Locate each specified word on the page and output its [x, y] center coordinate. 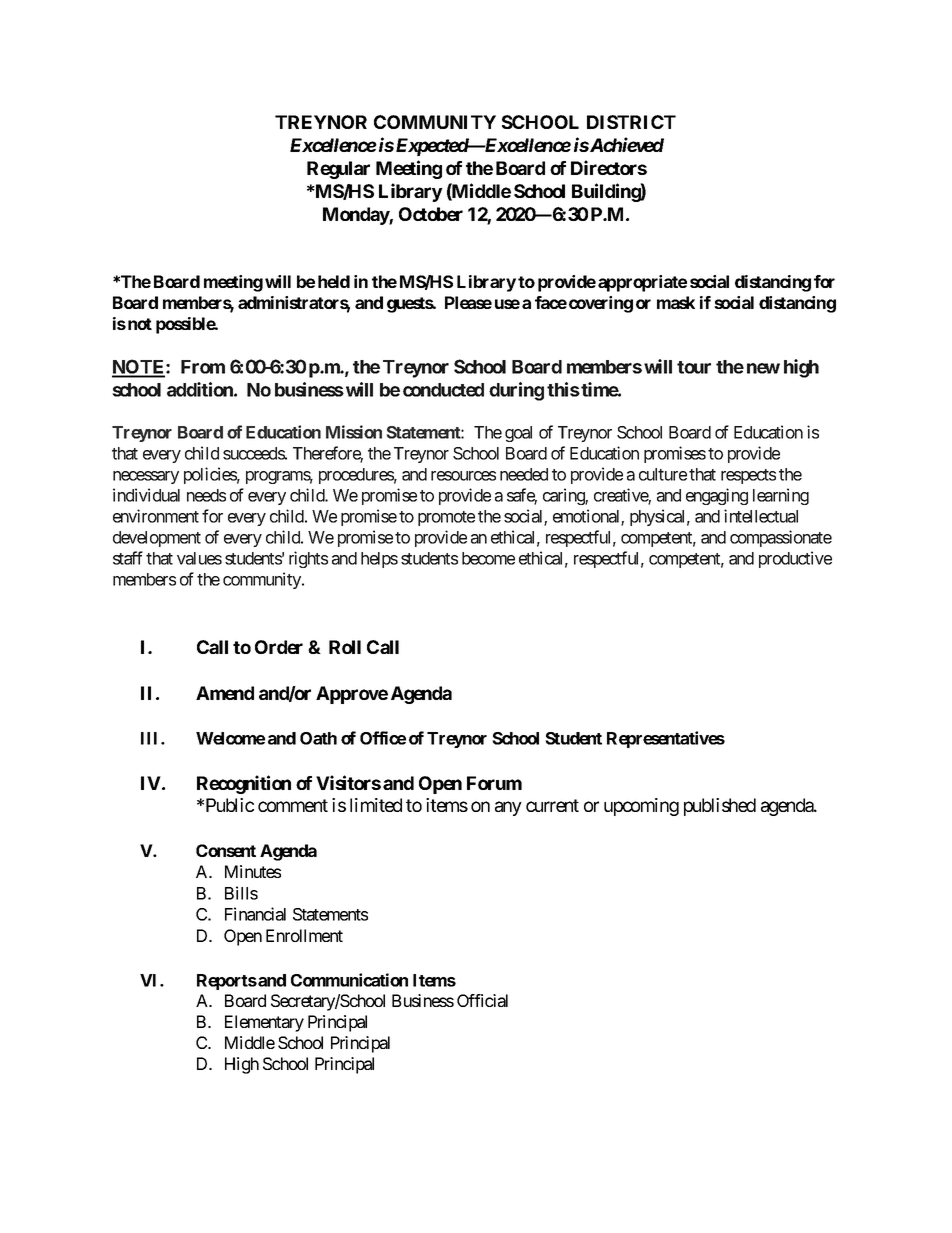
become [488, 558]
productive [795, 559]
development [157, 539]
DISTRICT [631, 122]
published [720, 807]
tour [694, 367]
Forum [494, 783]
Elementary [264, 1023]
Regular [338, 170]
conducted [443, 390]
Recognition [244, 784]
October [431, 214]
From [203, 367]
